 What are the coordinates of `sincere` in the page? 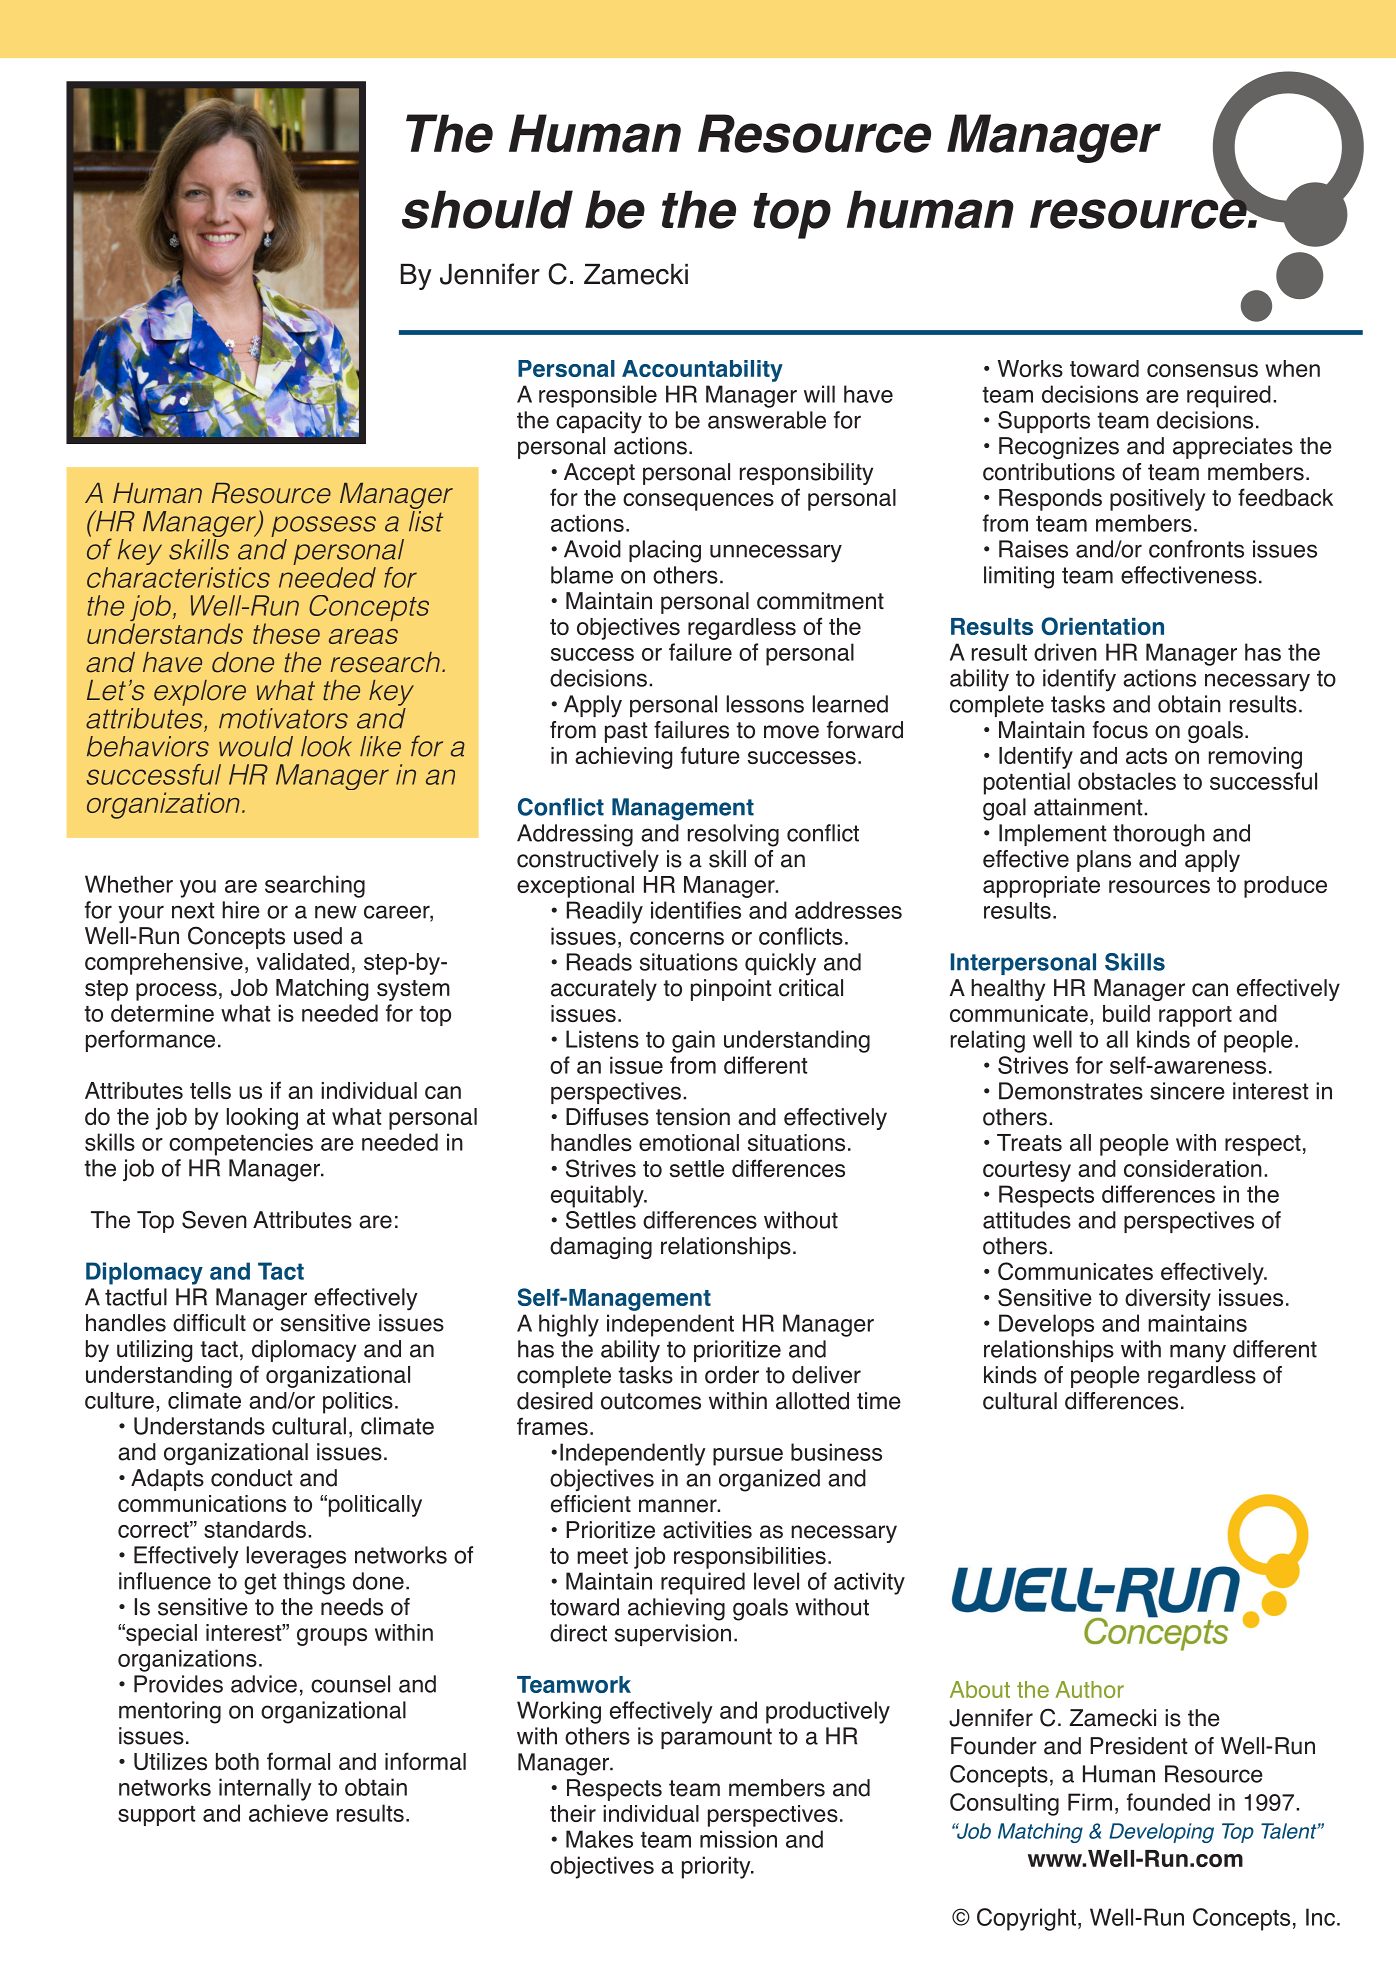 It's located at (1187, 1091).
